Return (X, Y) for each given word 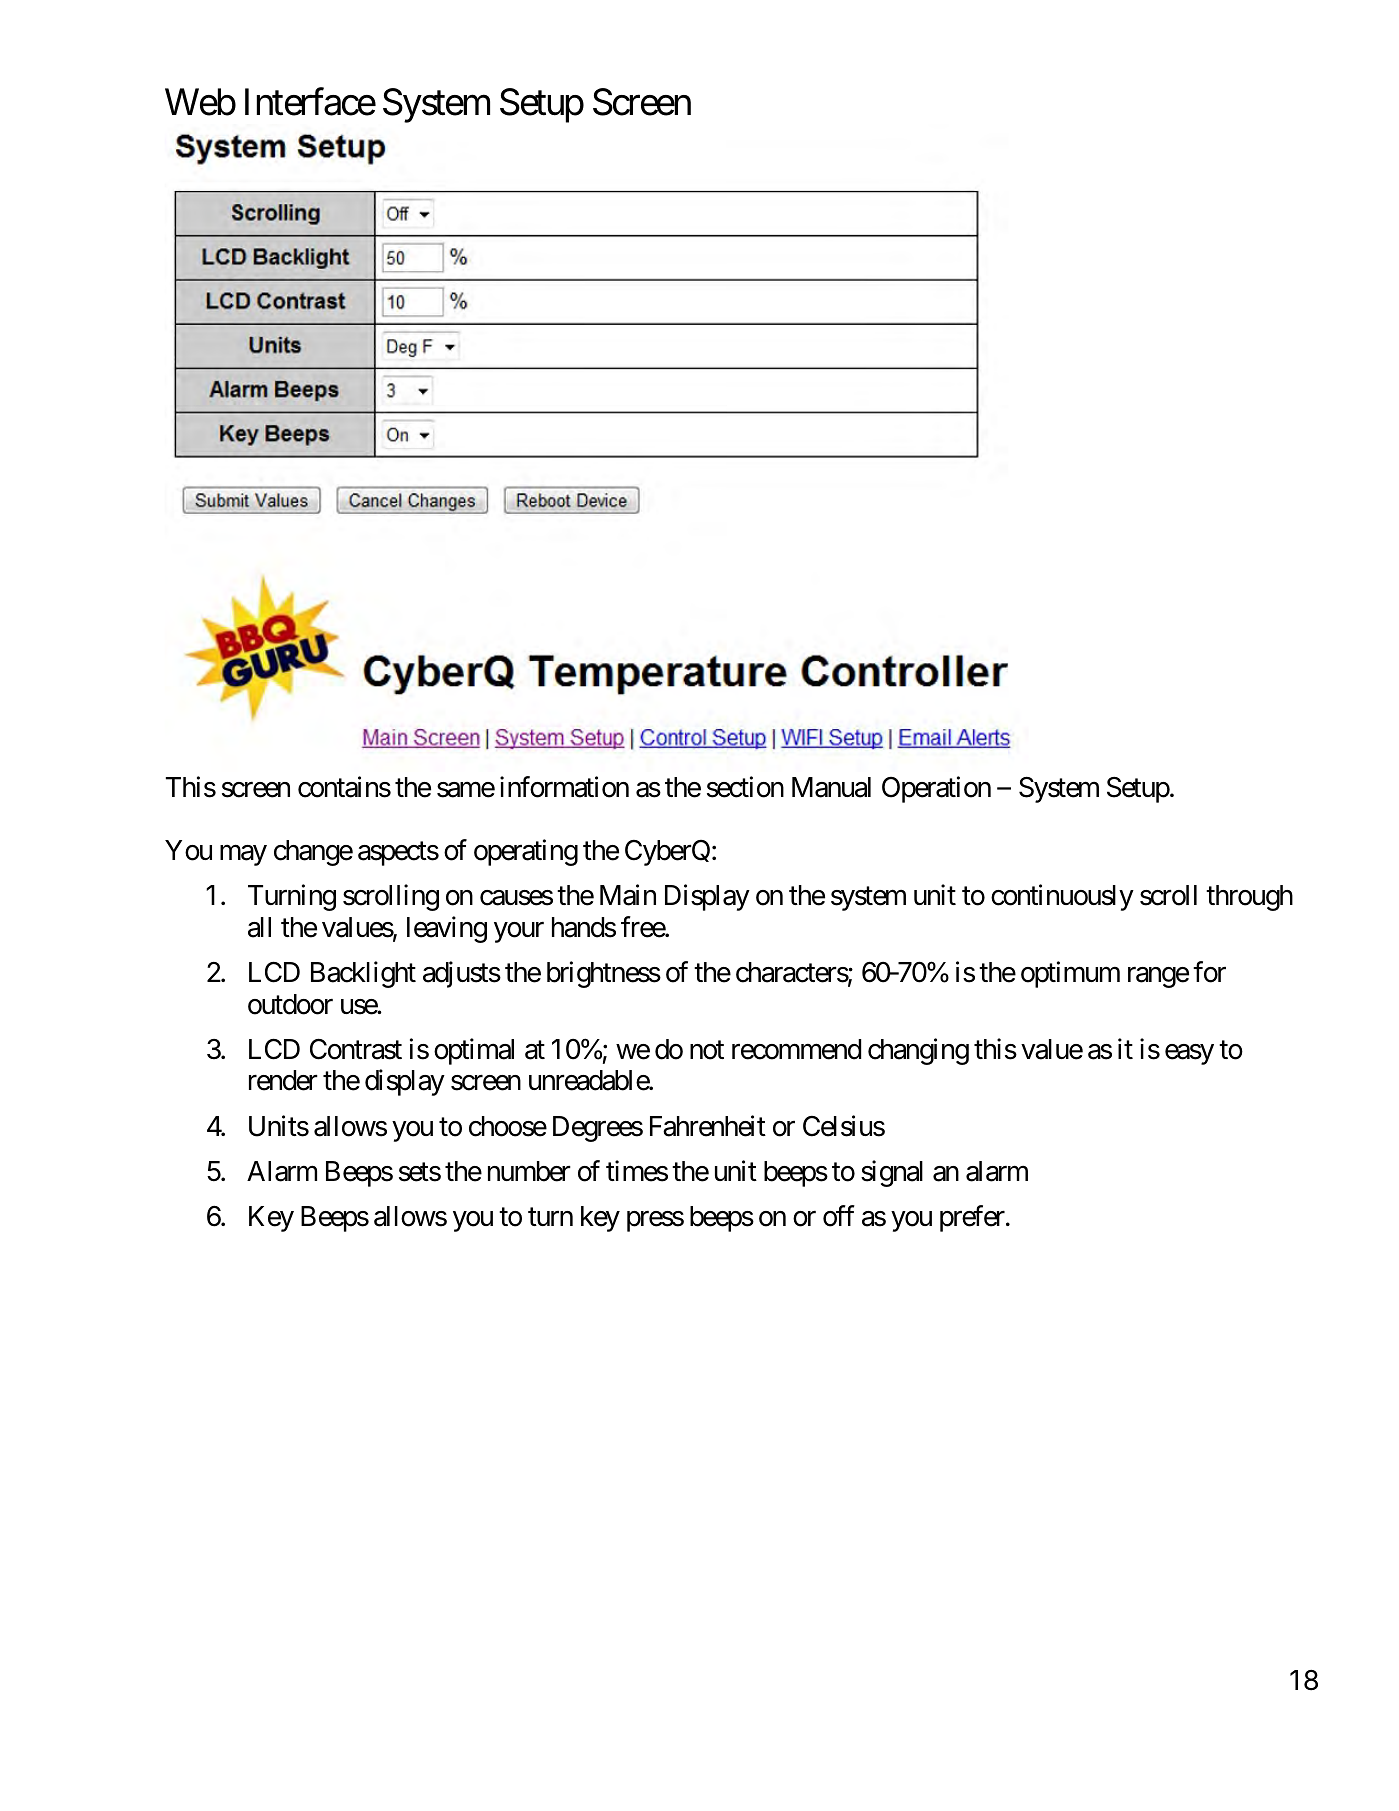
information (564, 787)
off (838, 1216)
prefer (973, 1219)
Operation (936, 789)
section (745, 787)
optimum (1070, 974)
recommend (796, 1049)
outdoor (290, 1004)
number (529, 1171)
